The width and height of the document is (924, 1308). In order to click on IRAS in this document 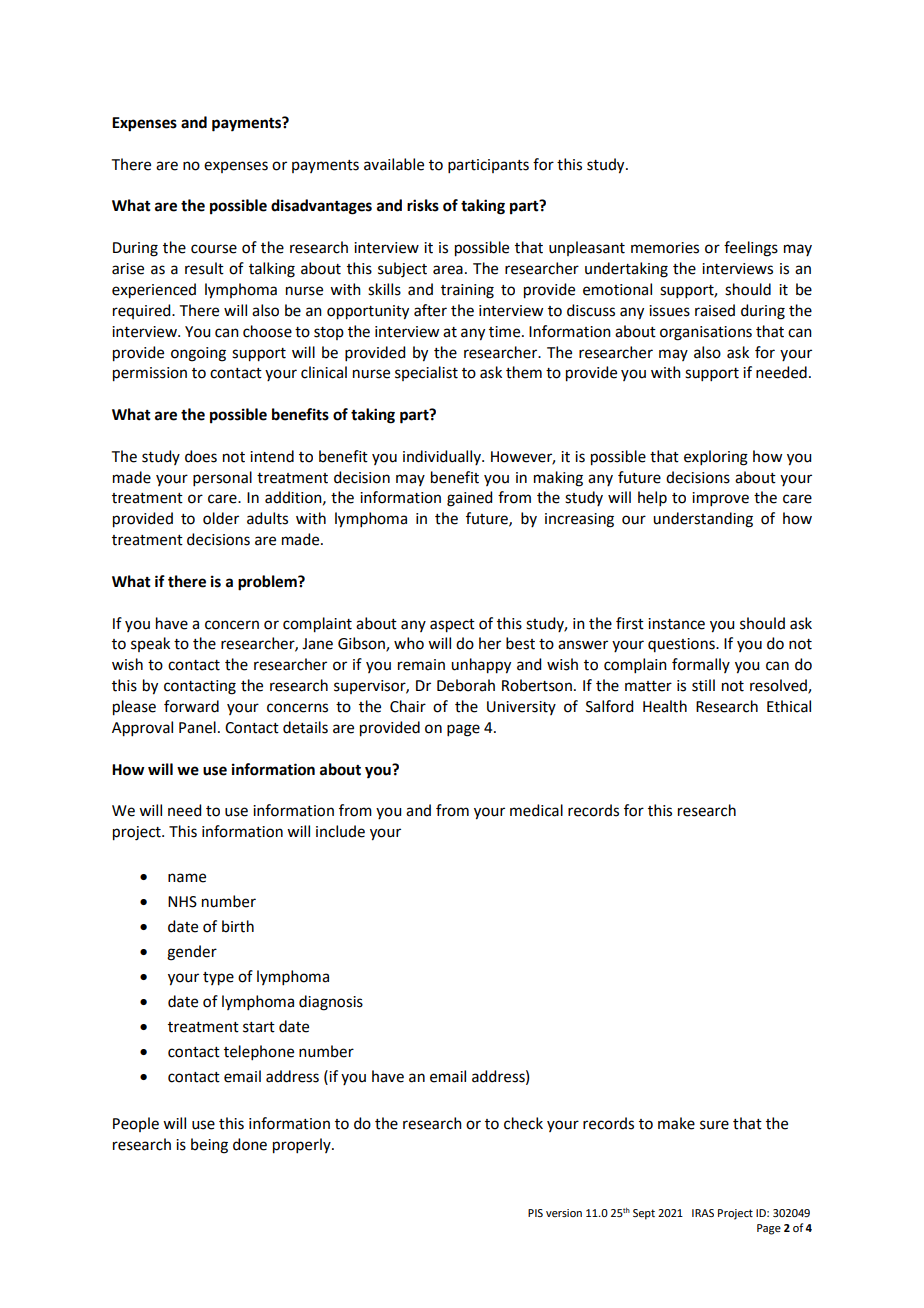, I will do `click(703, 1213)`.
